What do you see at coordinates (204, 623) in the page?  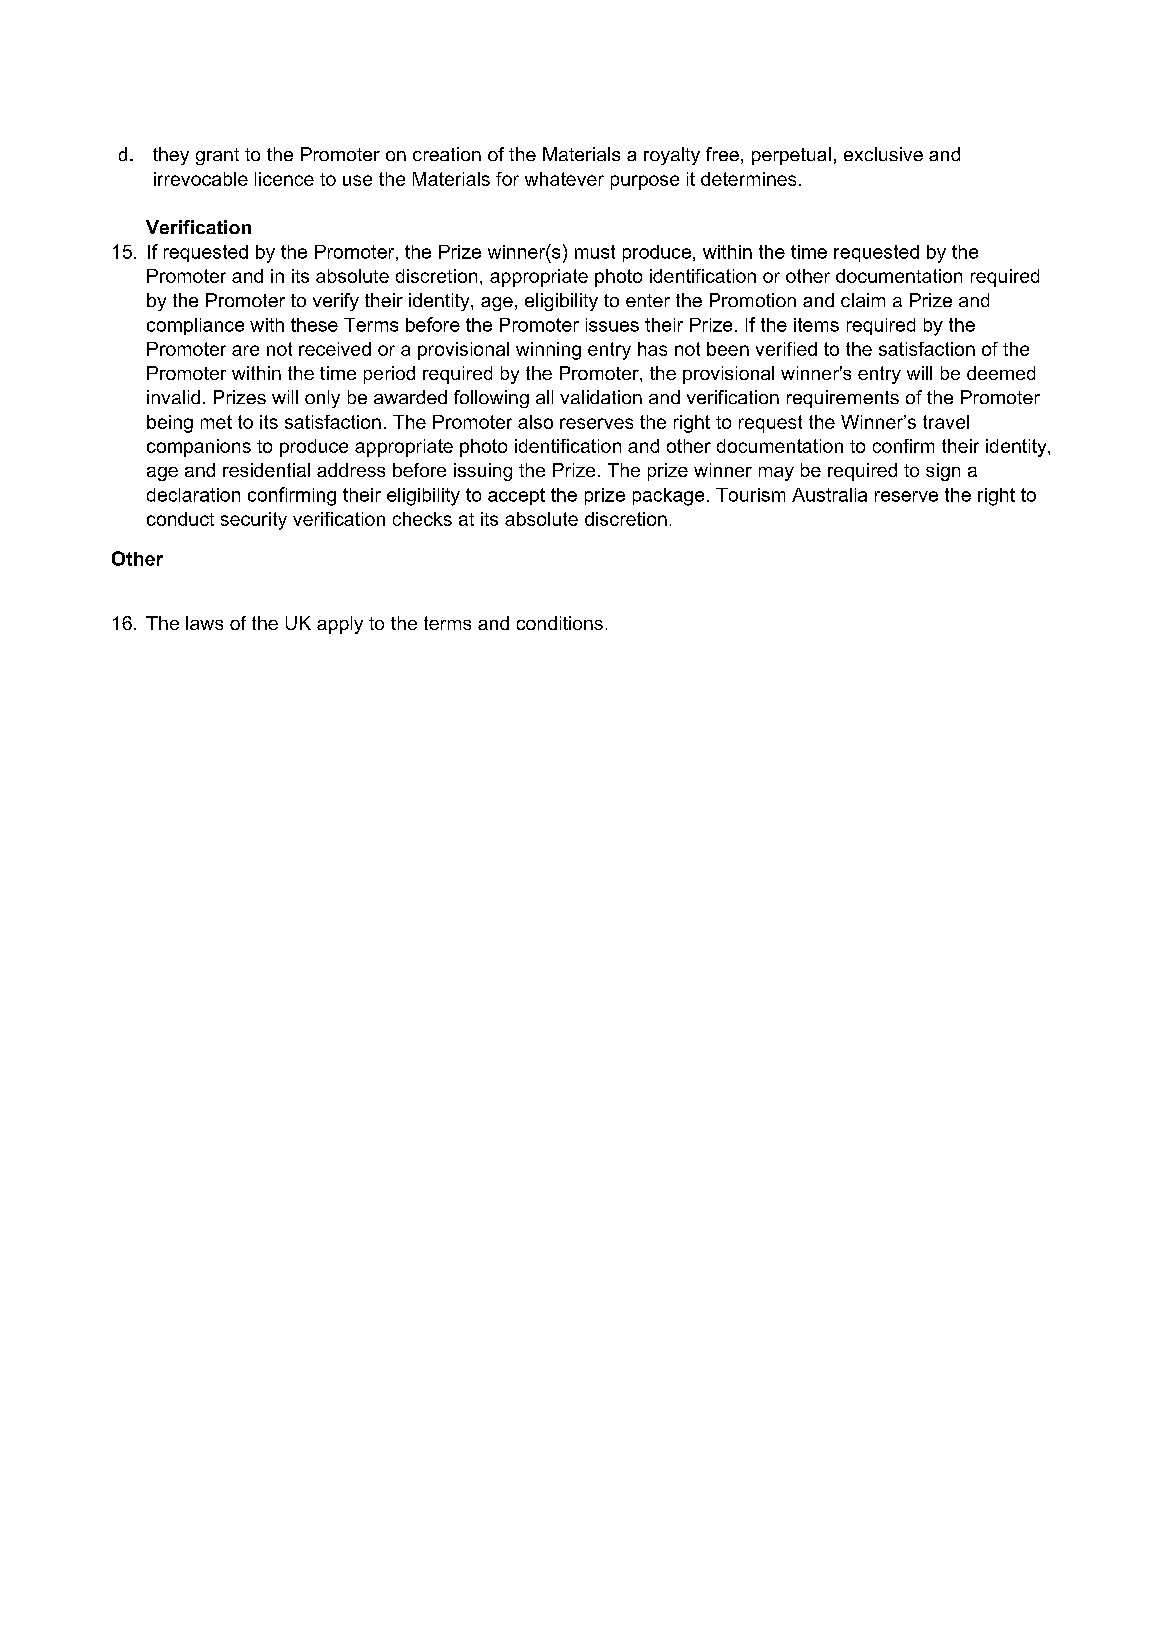 I see `laws` at bounding box center [204, 623].
